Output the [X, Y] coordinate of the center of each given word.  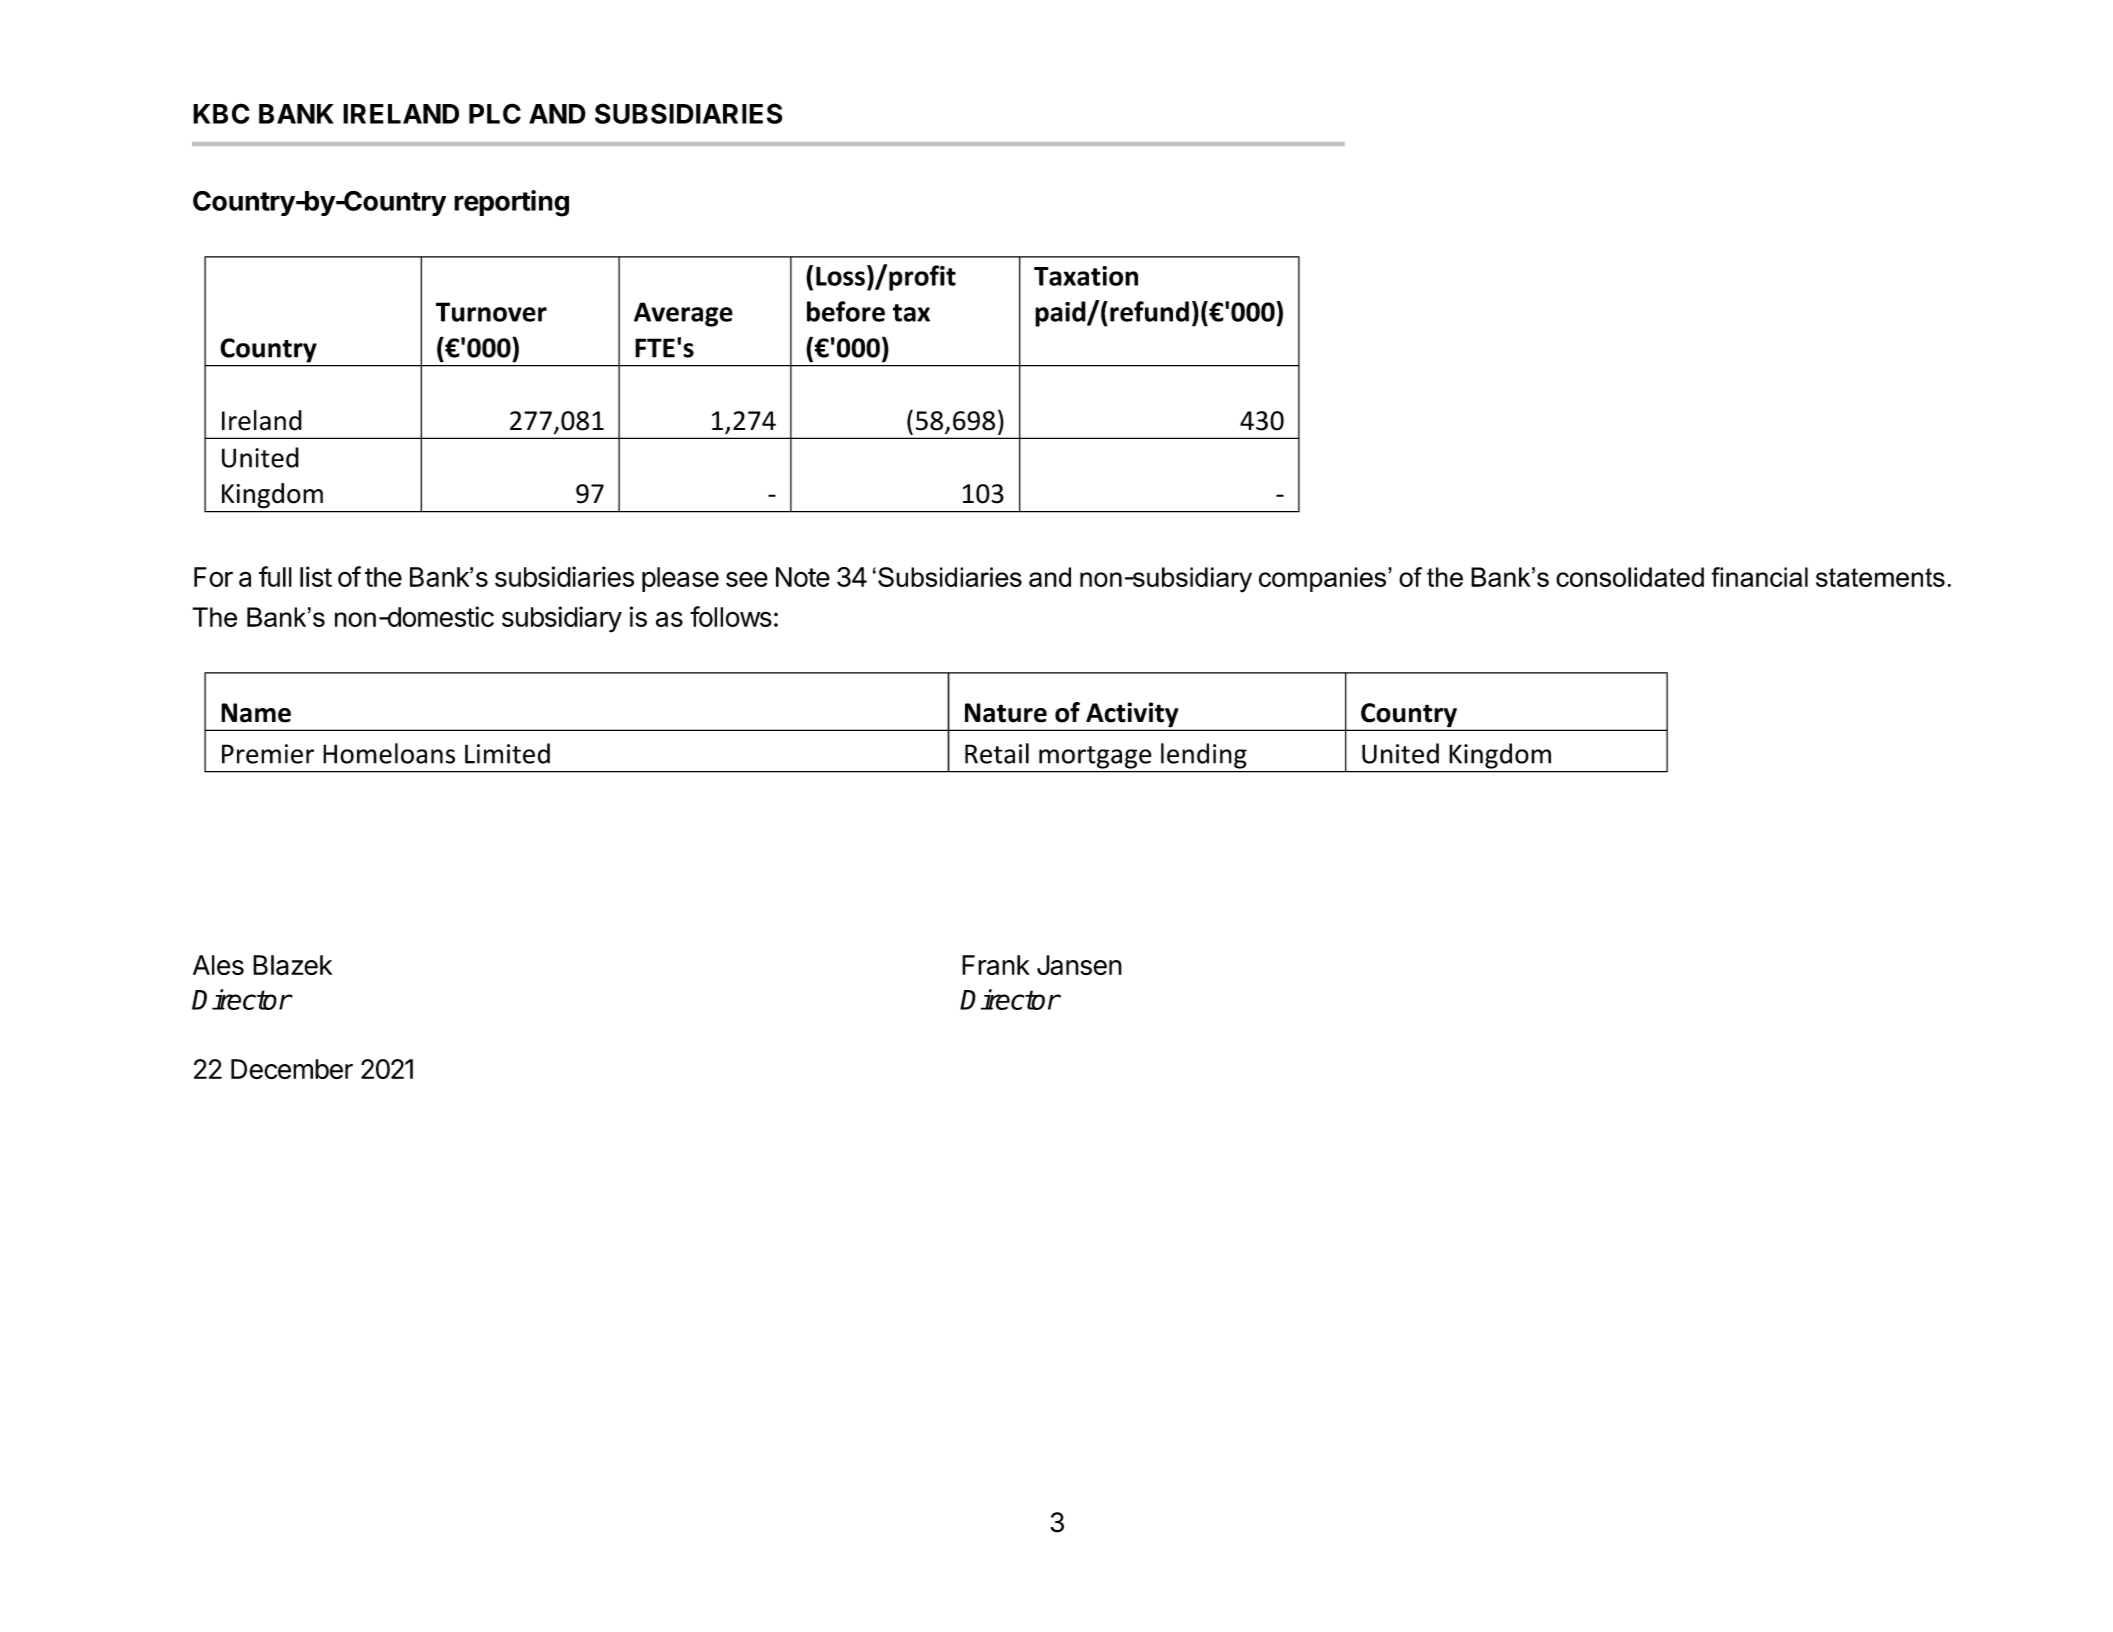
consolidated [1630, 577]
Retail [997, 753]
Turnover [491, 312]
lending [1204, 756]
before [846, 311]
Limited [507, 753]
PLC [495, 113]
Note [803, 577]
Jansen [1079, 965]
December [292, 1069]
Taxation [1086, 276]
